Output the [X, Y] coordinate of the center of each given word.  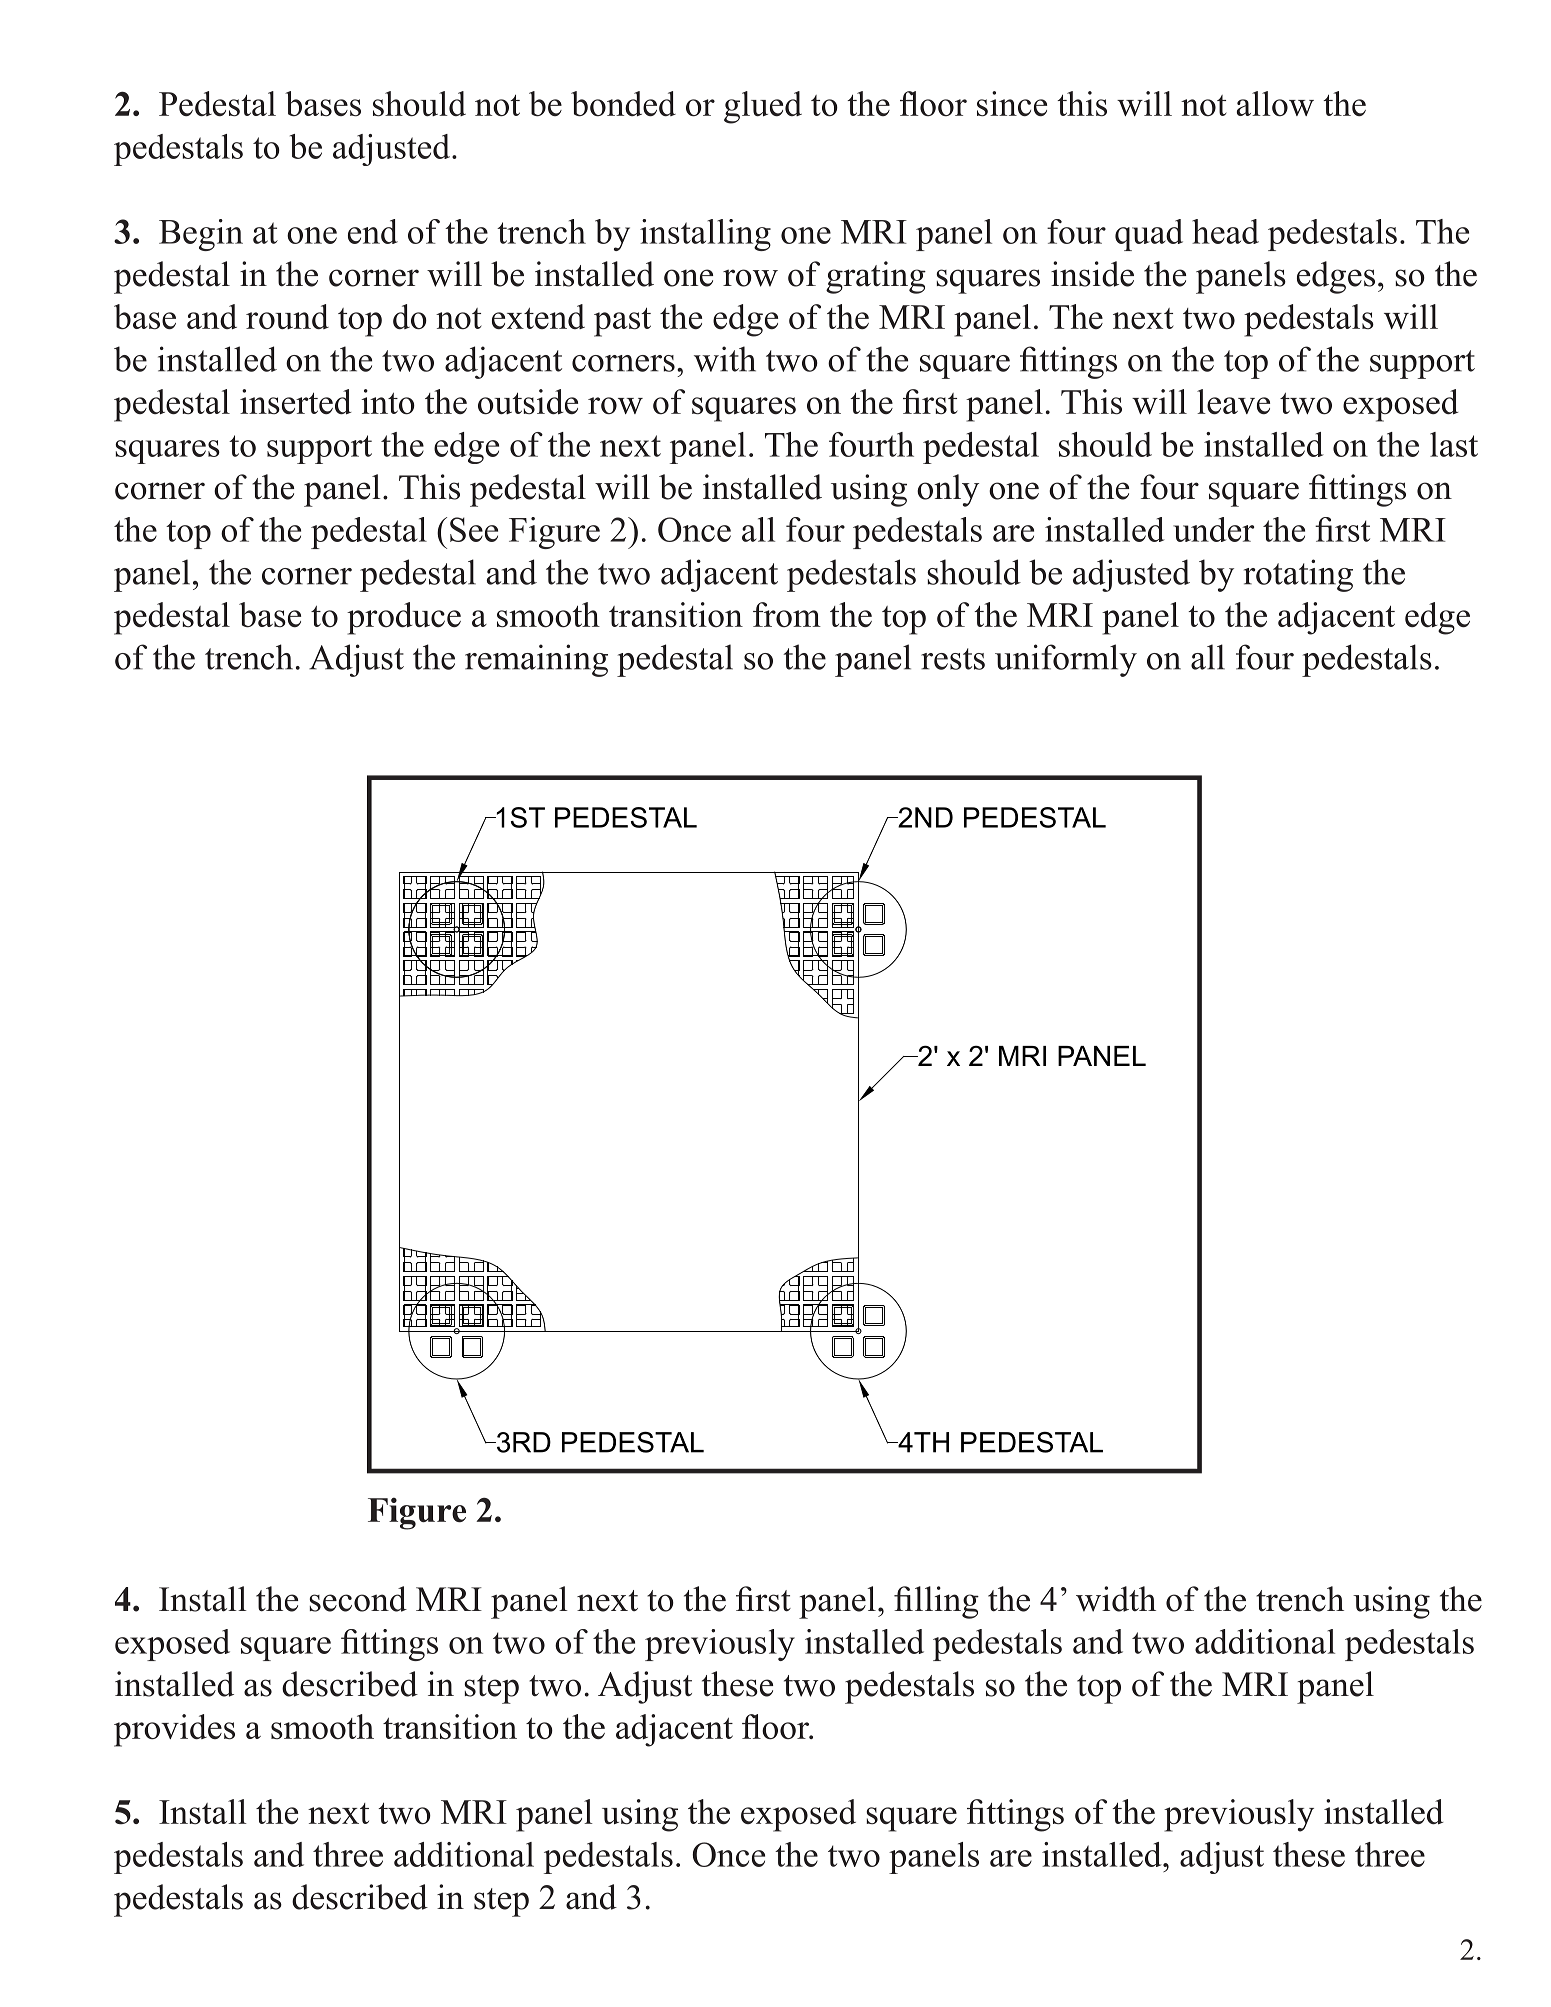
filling [936, 1602]
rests [953, 659]
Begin [201, 235]
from [787, 614]
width [1116, 1599]
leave [1233, 401]
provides [174, 1730]
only [948, 490]
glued [763, 107]
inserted [296, 401]
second [358, 1599]
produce [404, 618]
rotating [1298, 575]
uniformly [1066, 660]
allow [1275, 103]
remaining [536, 660]
